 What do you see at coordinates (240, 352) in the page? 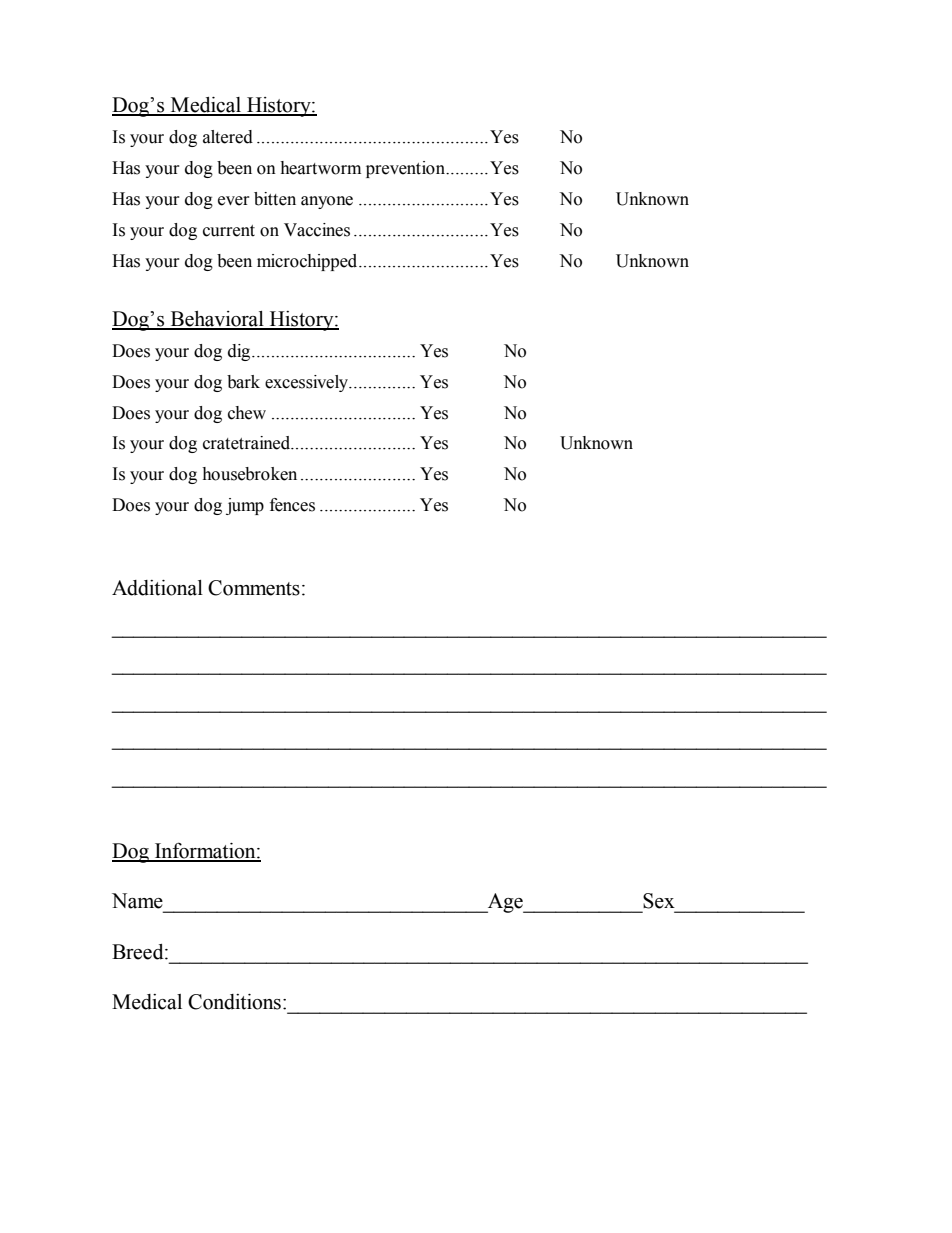
I see `dig` at bounding box center [240, 352].
